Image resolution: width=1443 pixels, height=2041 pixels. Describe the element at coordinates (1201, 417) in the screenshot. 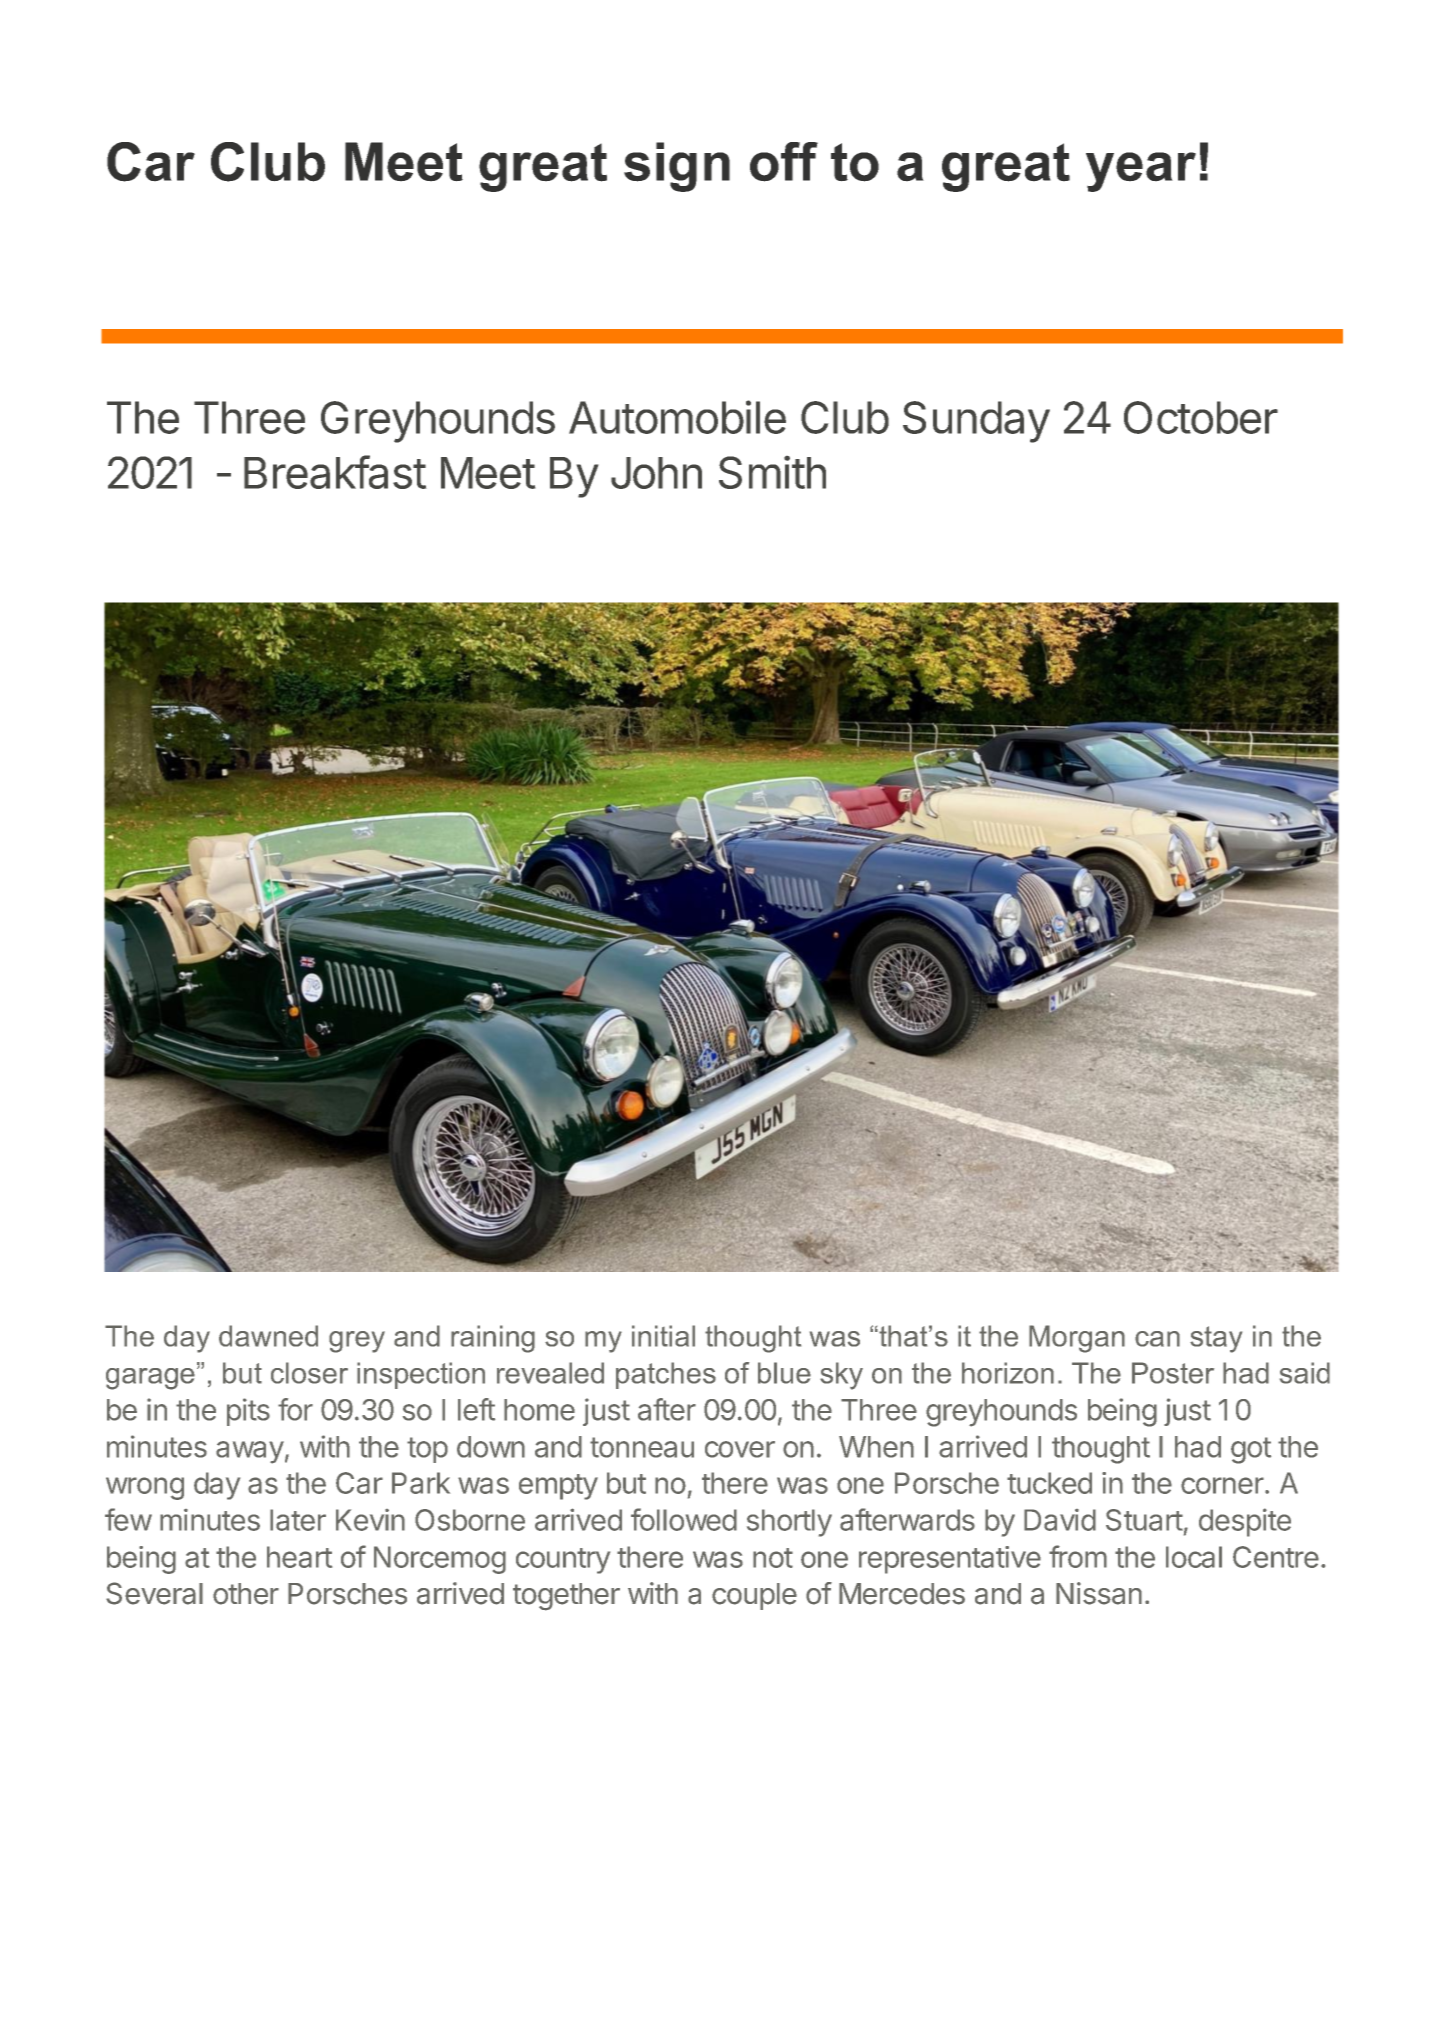

I see `October` at that location.
